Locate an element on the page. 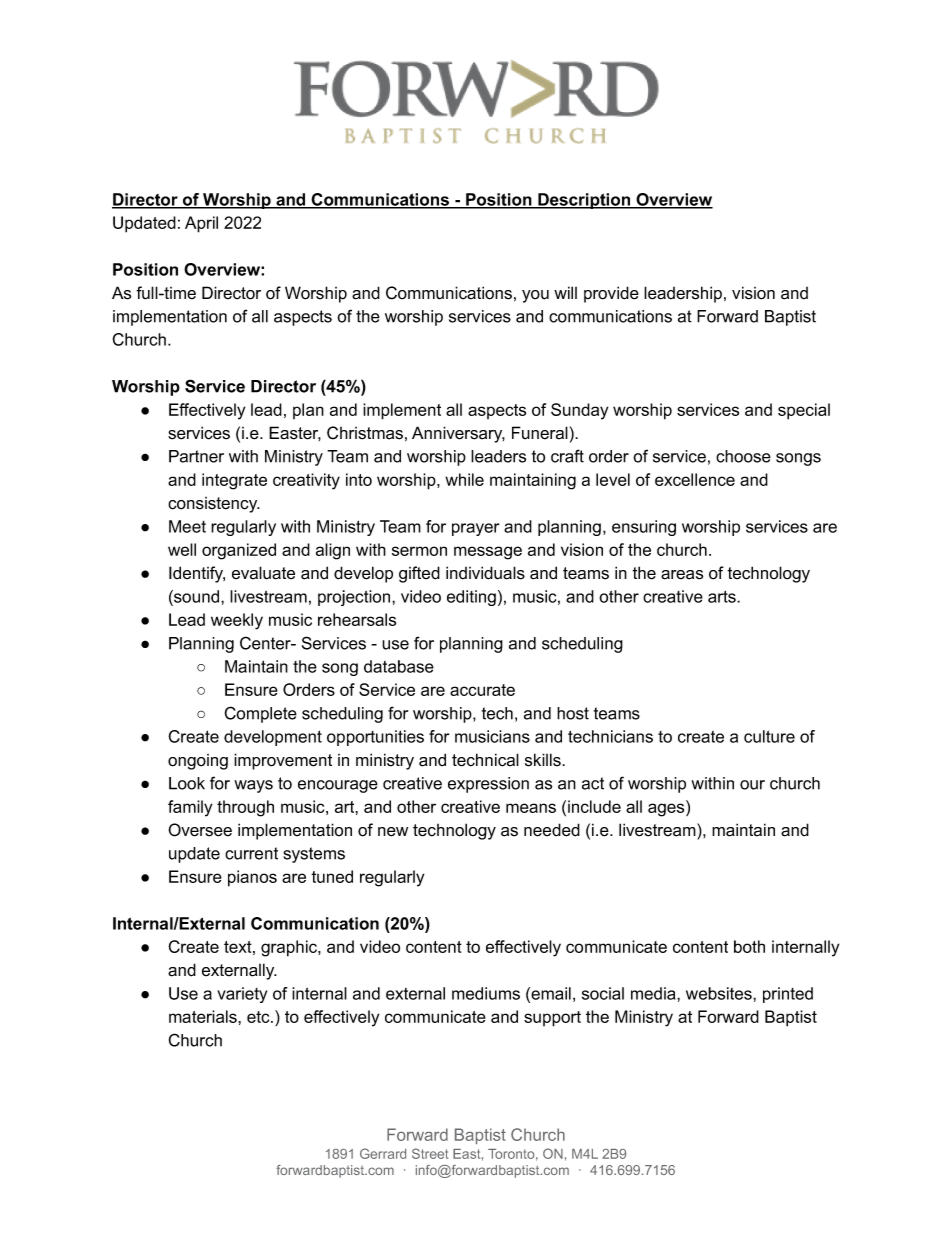  you is located at coordinates (535, 296).
